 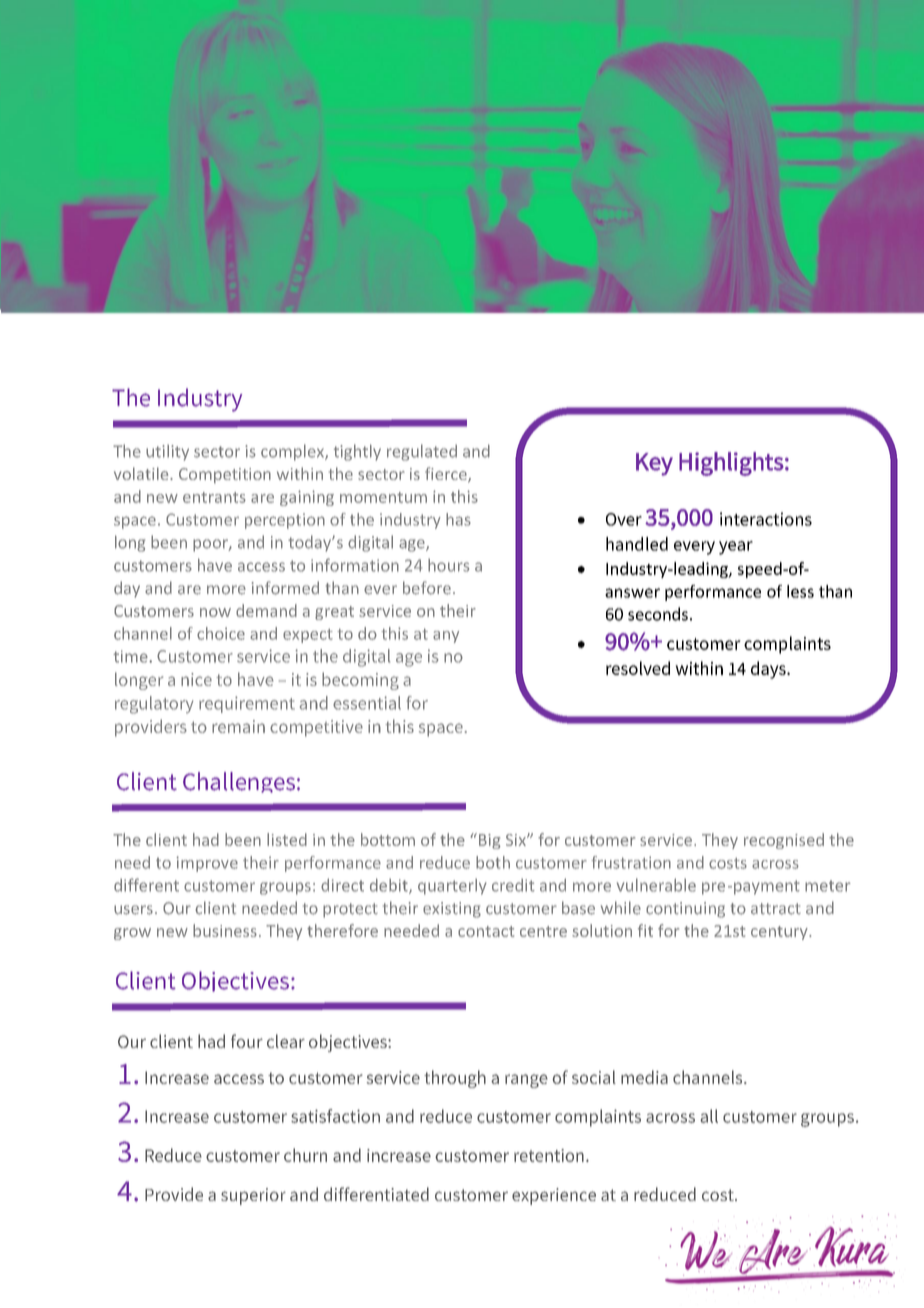 What do you see at coordinates (253, 1196) in the screenshot?
I see `superior` at bounding box center [253, 1196].
